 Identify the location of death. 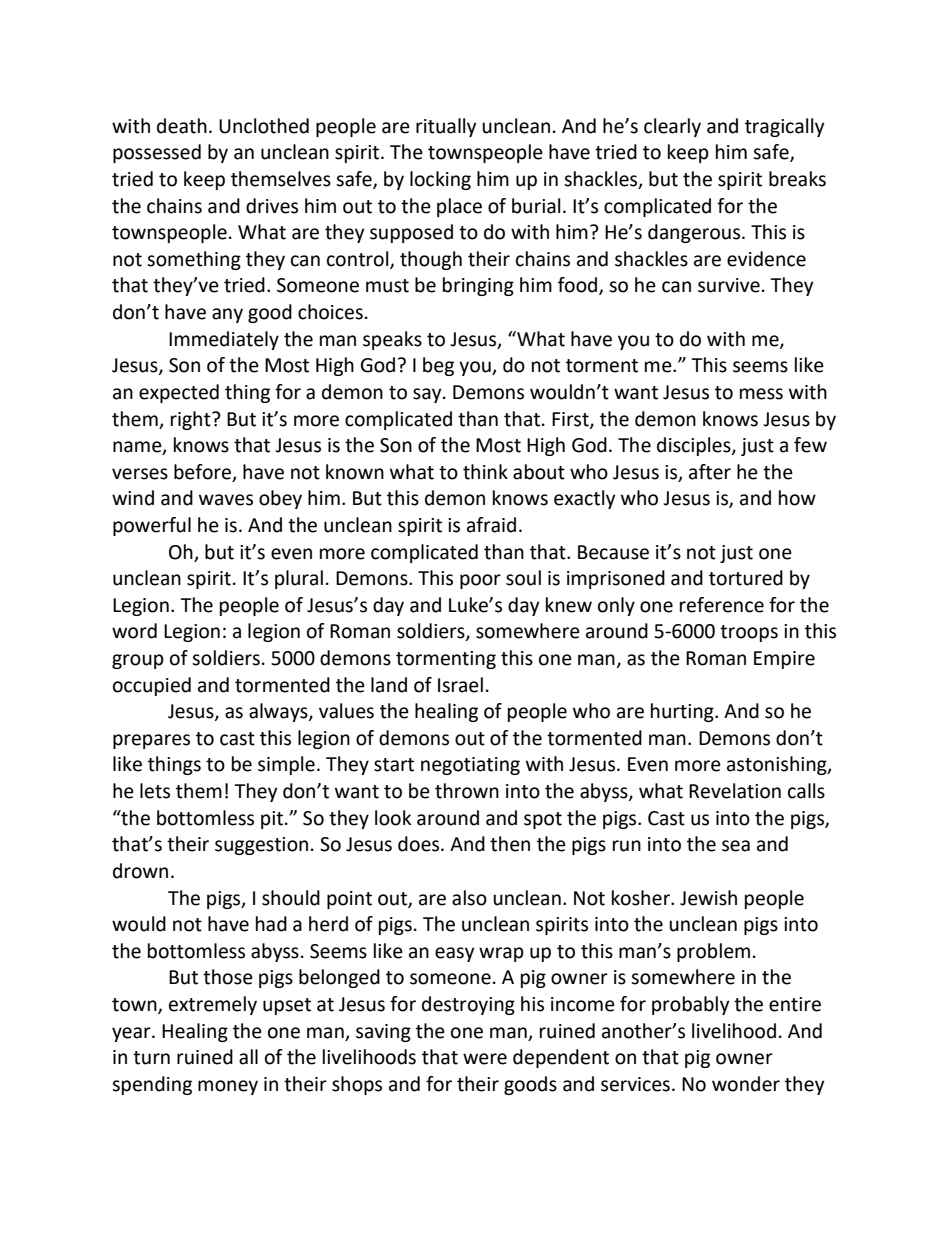
(182, 126).
